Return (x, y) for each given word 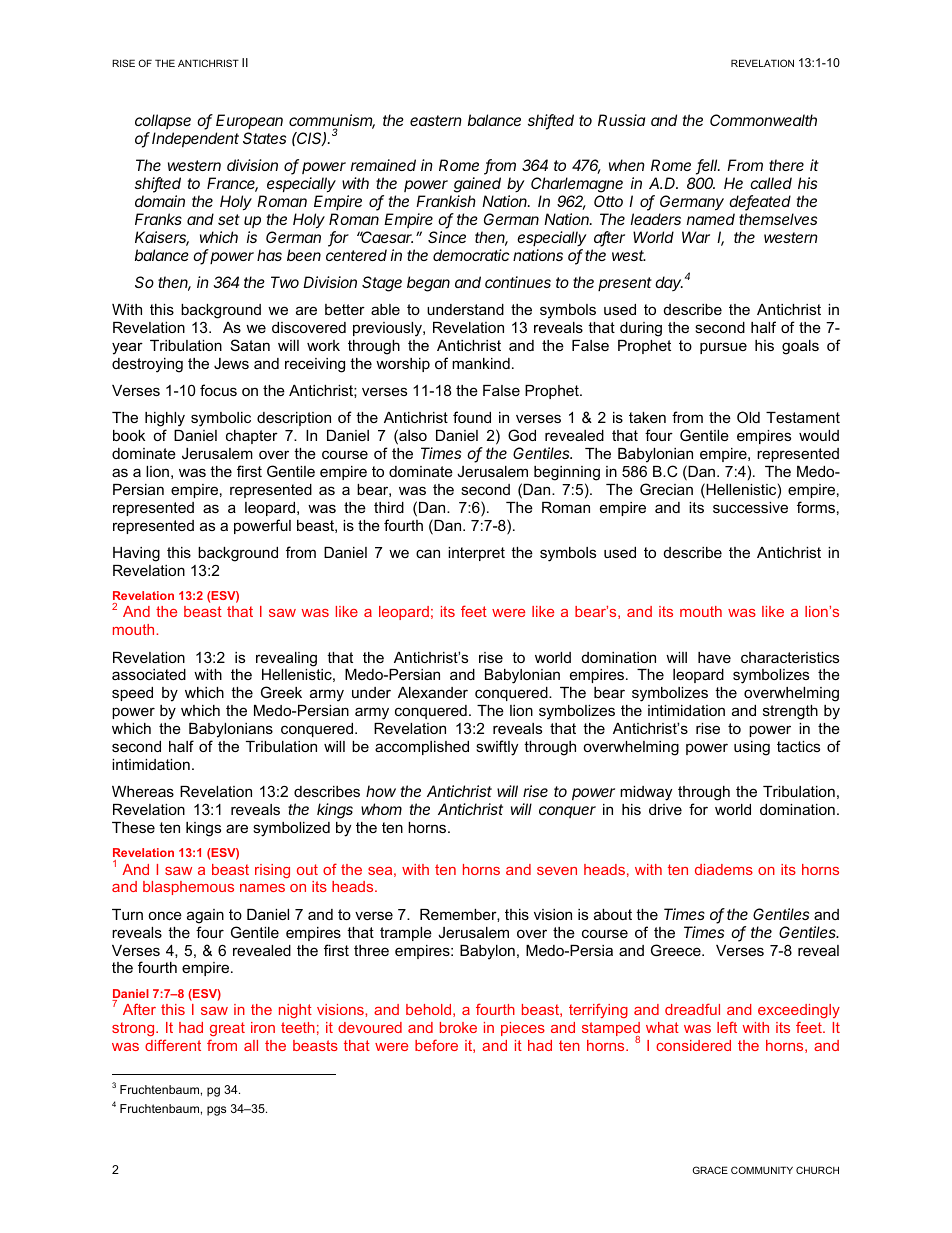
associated (149, 674)
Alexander (433, 692)
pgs (216, 1111)
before (436, 1045)
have (714, 657)
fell (708, 166)
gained (477, 186)
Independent (195, 139)
